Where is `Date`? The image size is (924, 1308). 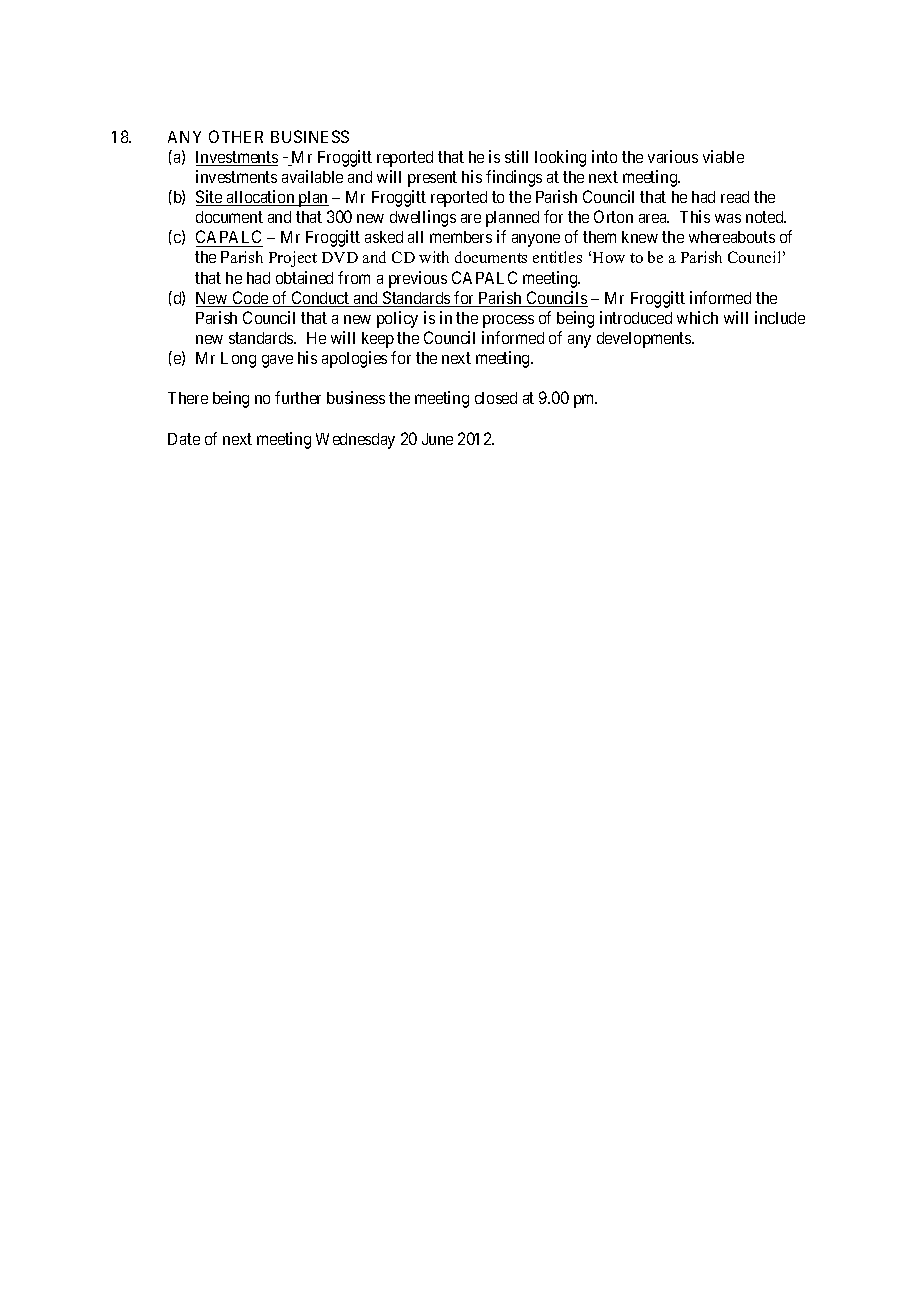
Date is located at coordinates (184, 439).
